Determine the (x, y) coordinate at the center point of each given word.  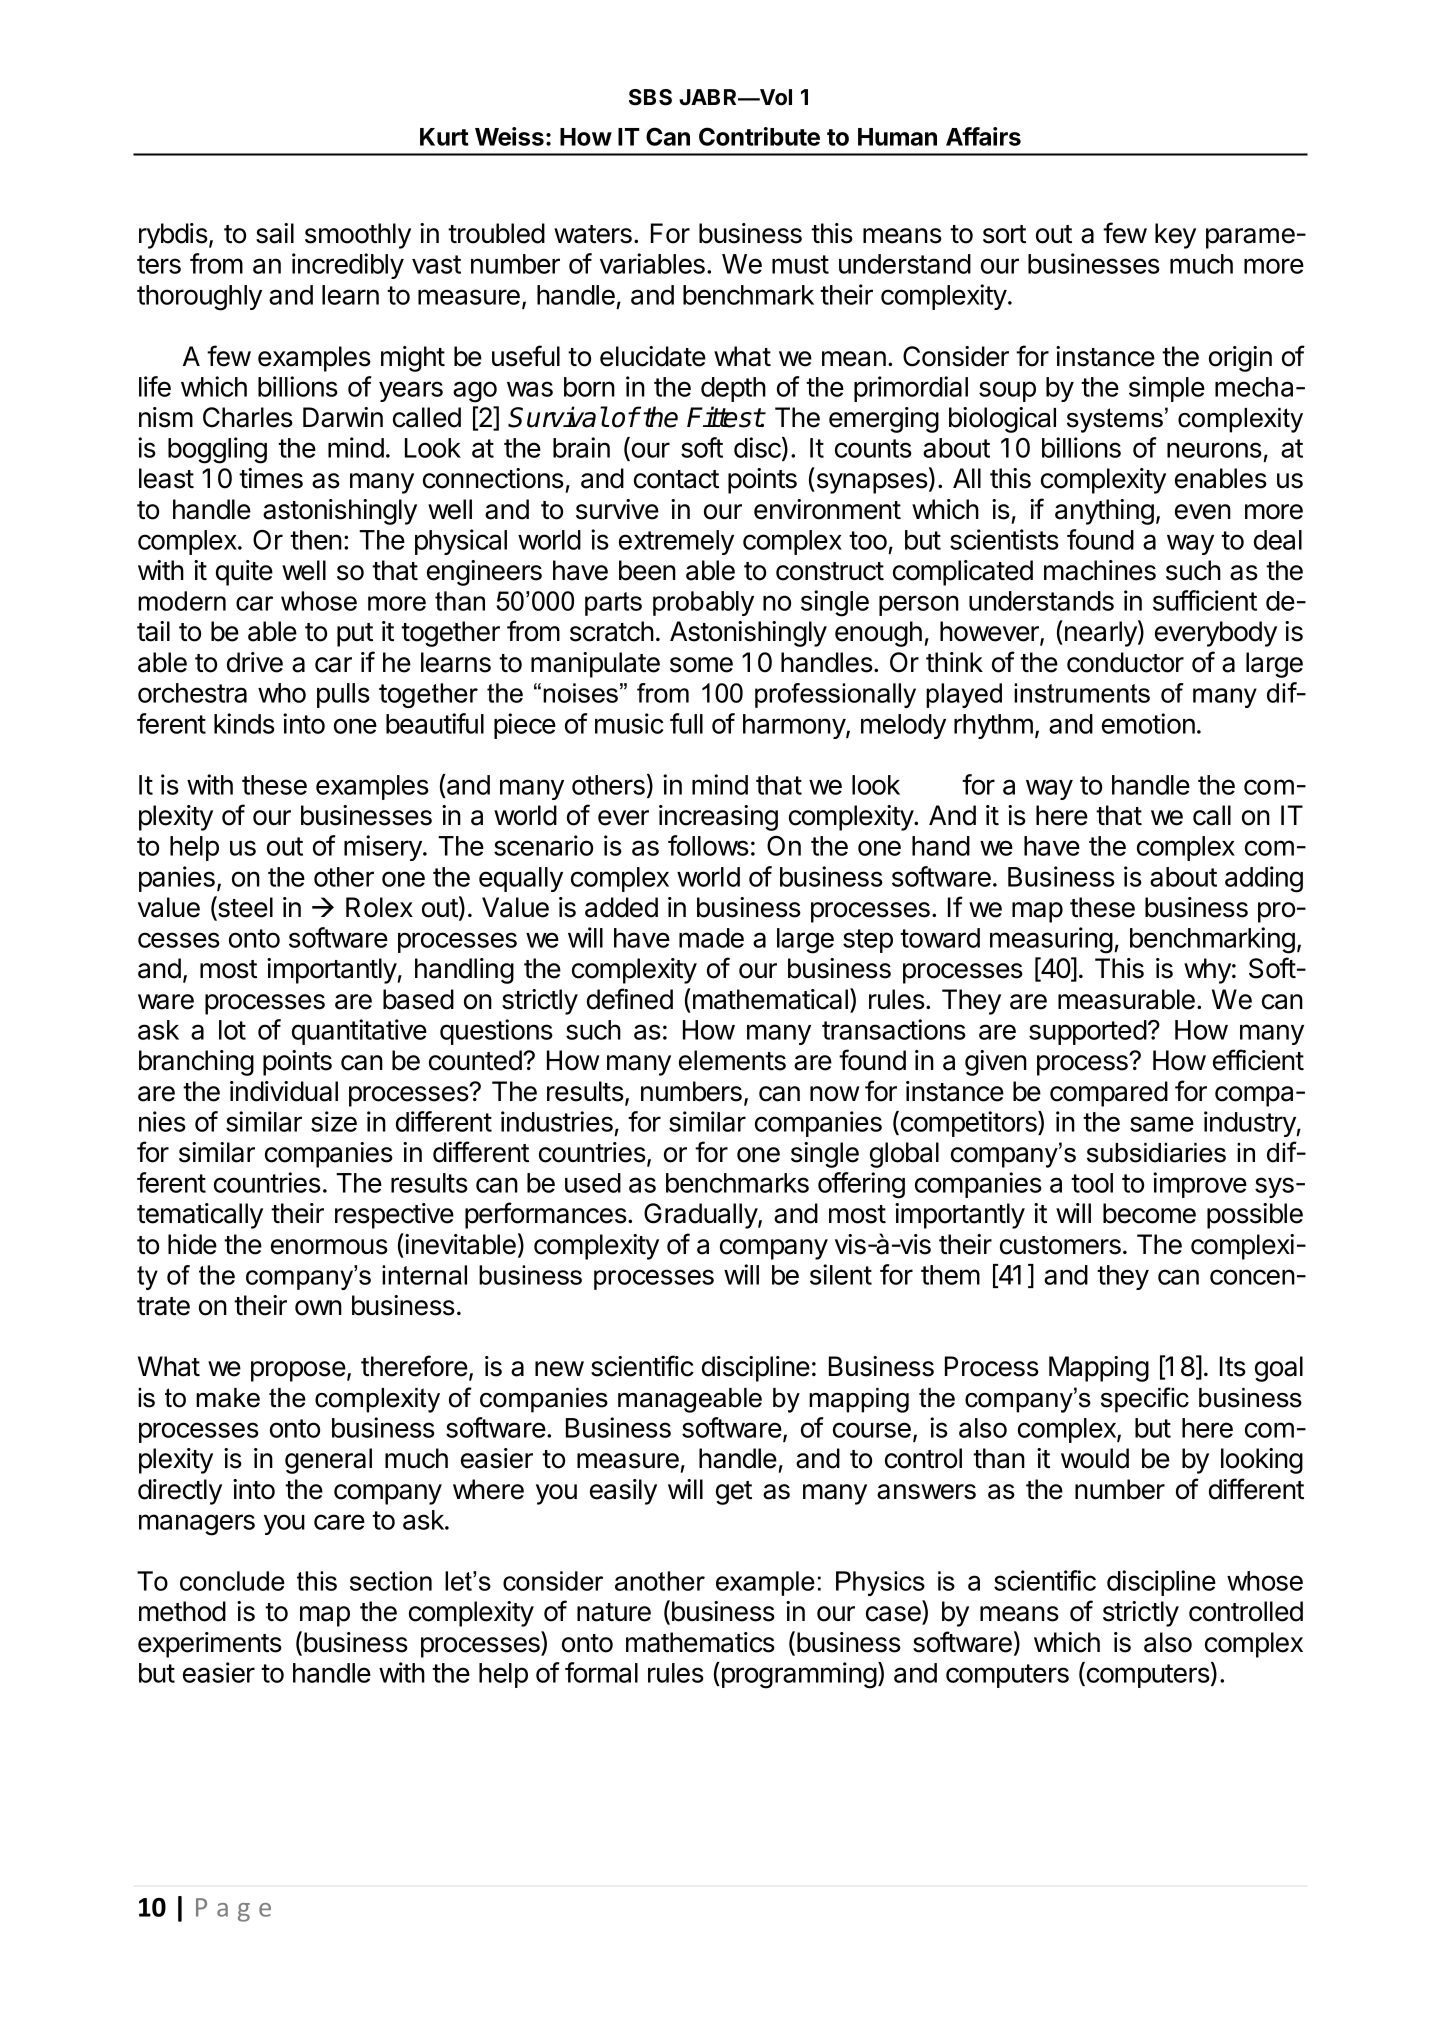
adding (1264, 879)
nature (614, 1612)
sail (275, 233)
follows (708, 845)
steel (244, 908)
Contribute (759, 136)
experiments (210, 1645)
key (1175, 236)
